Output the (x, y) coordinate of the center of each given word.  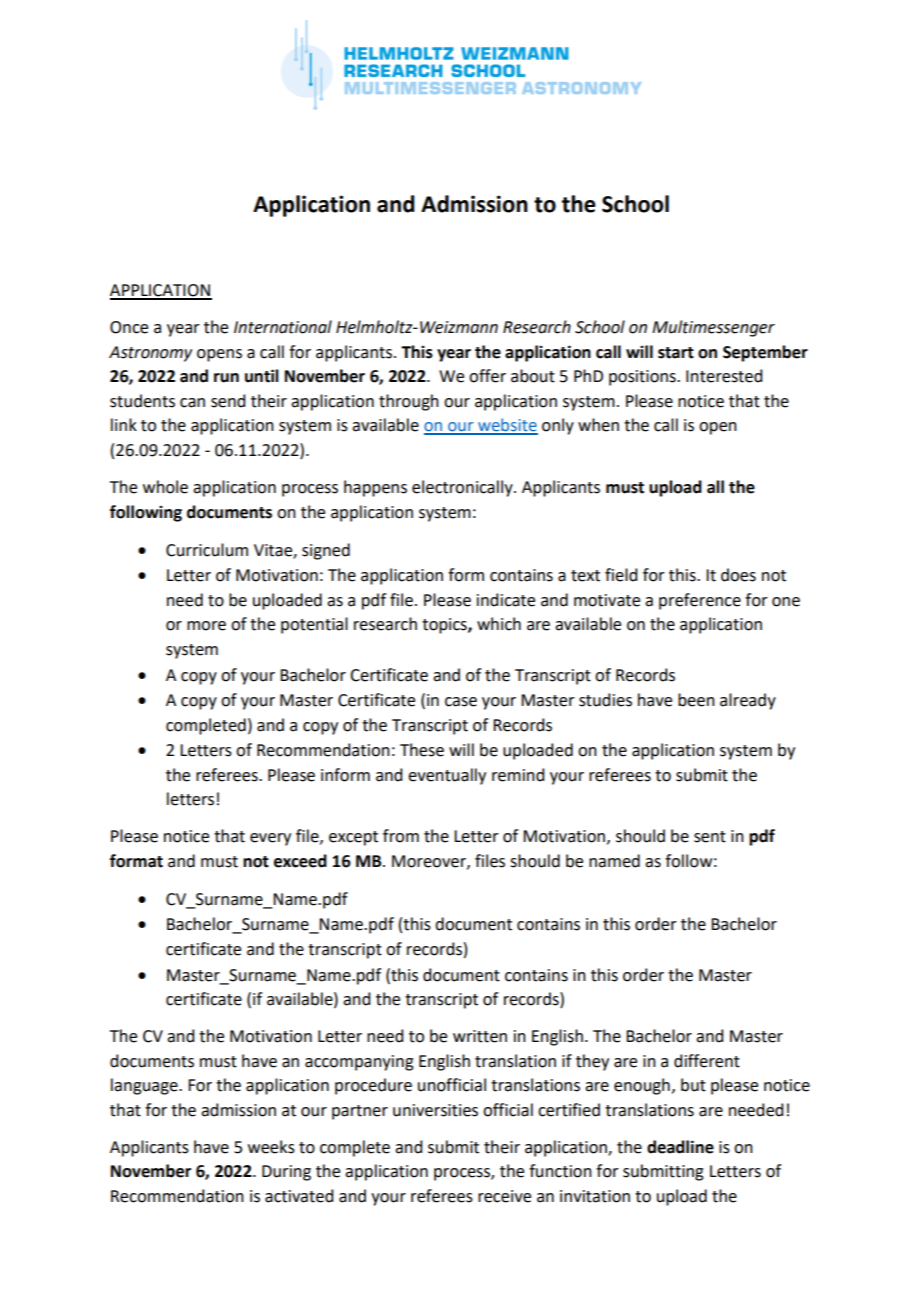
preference (700, 601)
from (401, 836)
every (270, 839)
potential (314, 625)
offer (487, 376)
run (226, 378)
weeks (271, 1147)
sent (710, 837)
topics (445, 626)
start (676, 353)
